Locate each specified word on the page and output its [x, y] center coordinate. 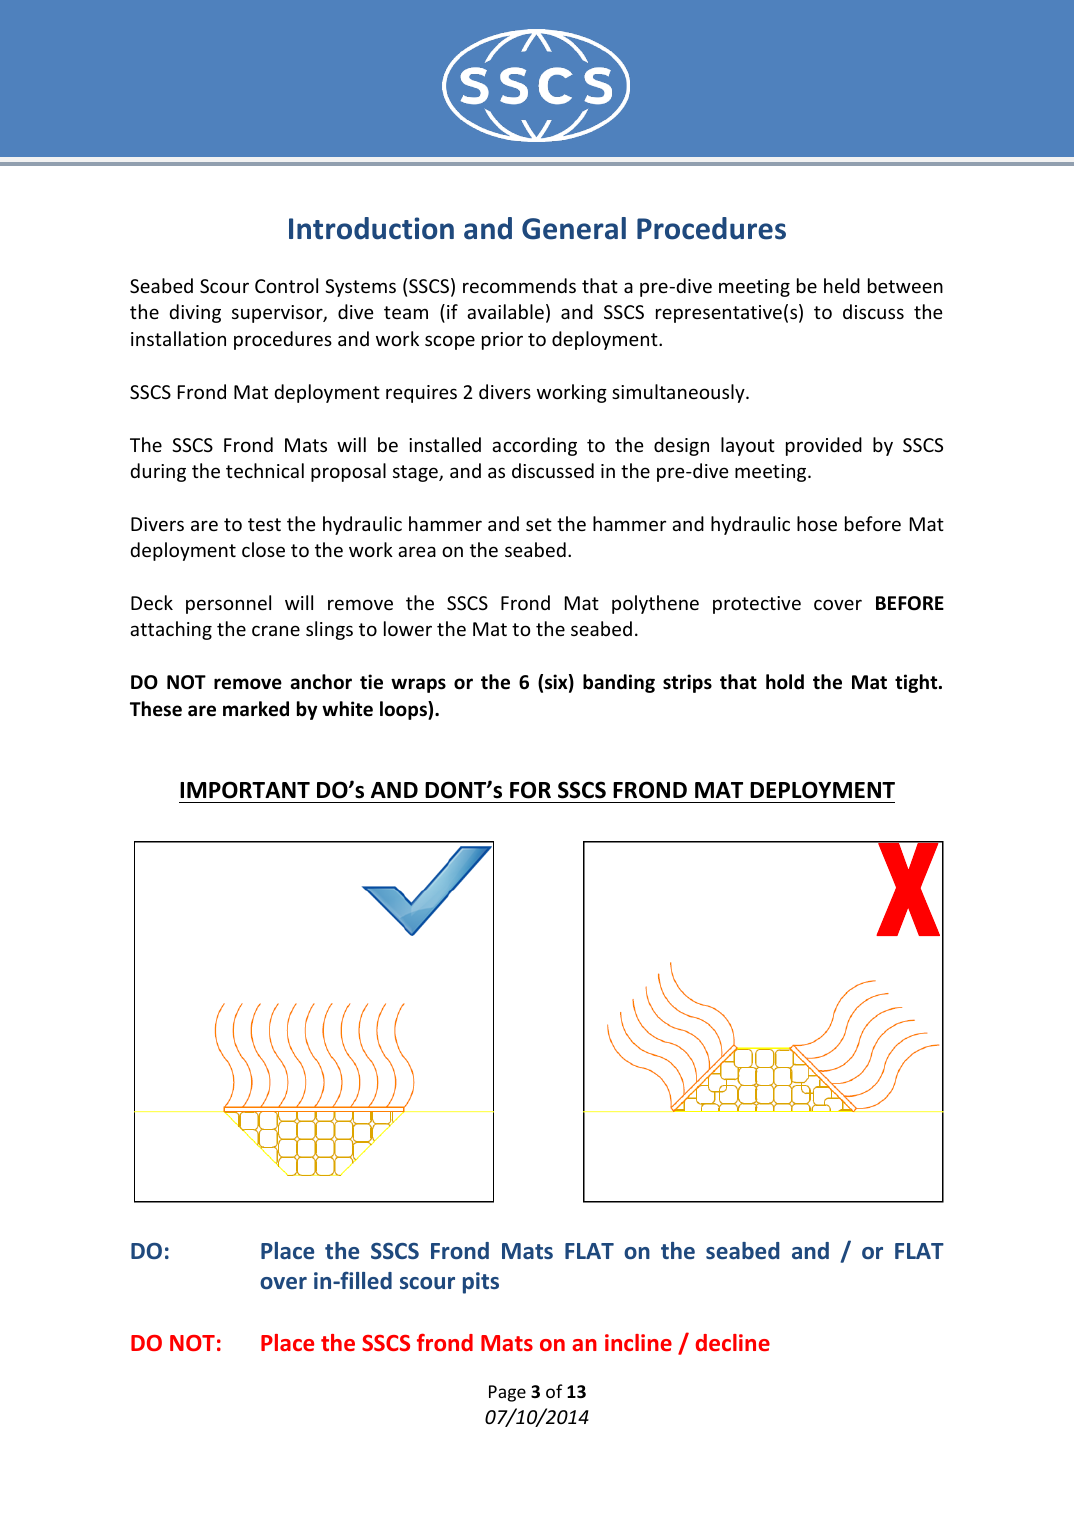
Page [507, 1393]
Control [286, 285]
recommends [519, 285]
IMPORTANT [245, 790]
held [842, 285]
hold [785, 682]
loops [404, 710]
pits [481, 1283]
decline [733, 1342]
